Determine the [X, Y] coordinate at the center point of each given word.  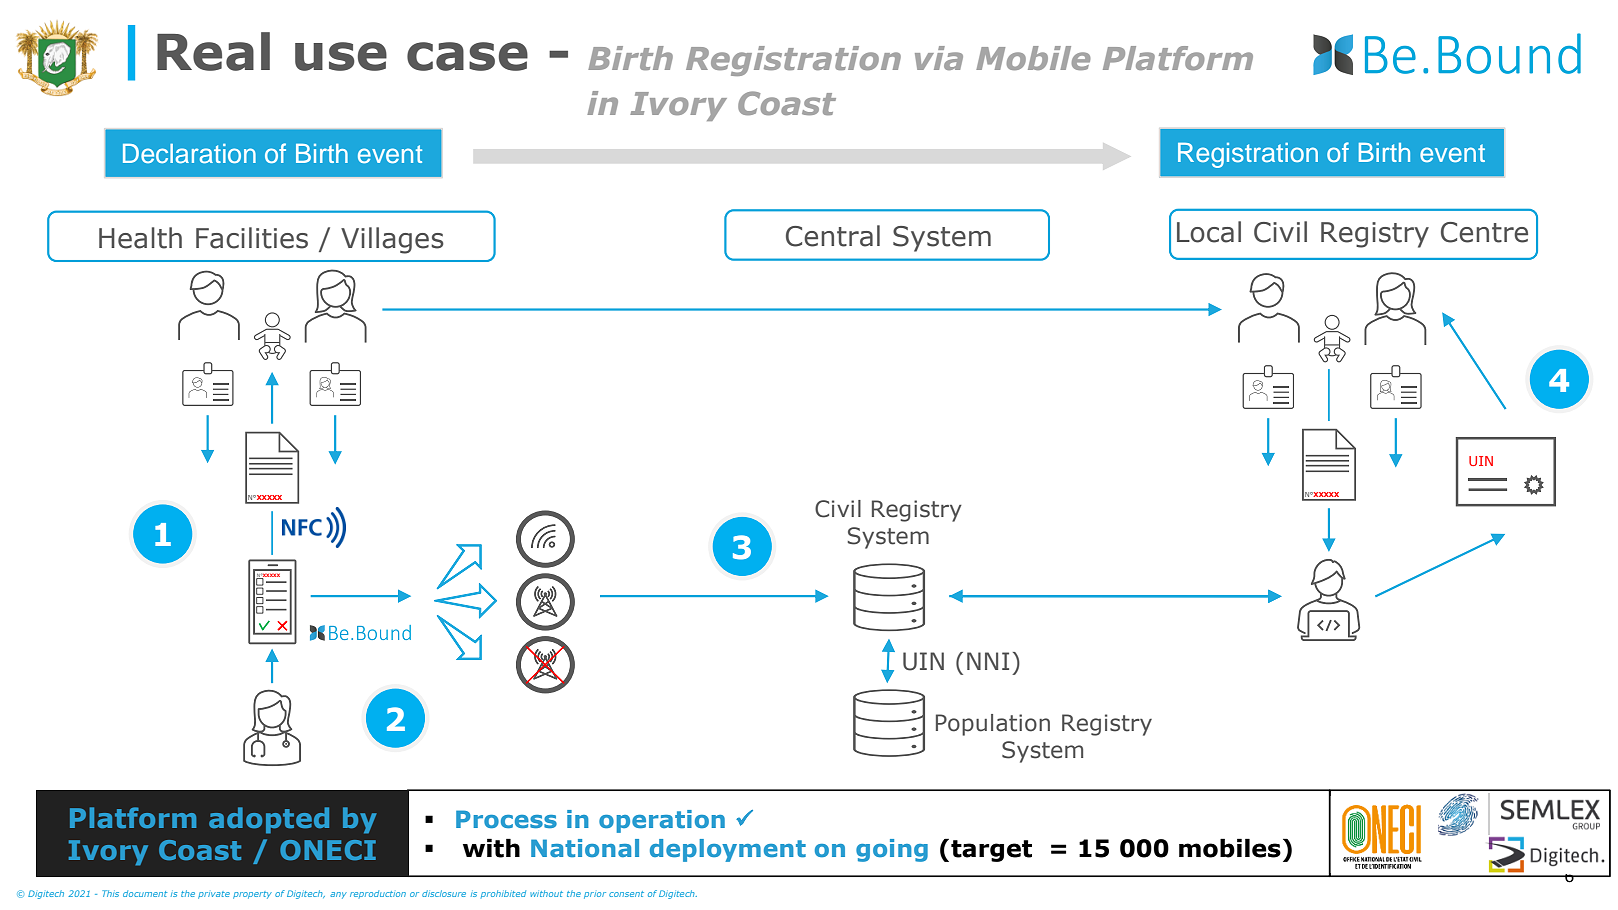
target [991, 851]
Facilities [252, 238]
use [341, 56]
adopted [269, 820]
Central [833, 236]
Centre [1484, 232]
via [939, 58]
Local [1209, 232]
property [252, 895]
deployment [728, 850]
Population [993, 725]
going [892, 850]
